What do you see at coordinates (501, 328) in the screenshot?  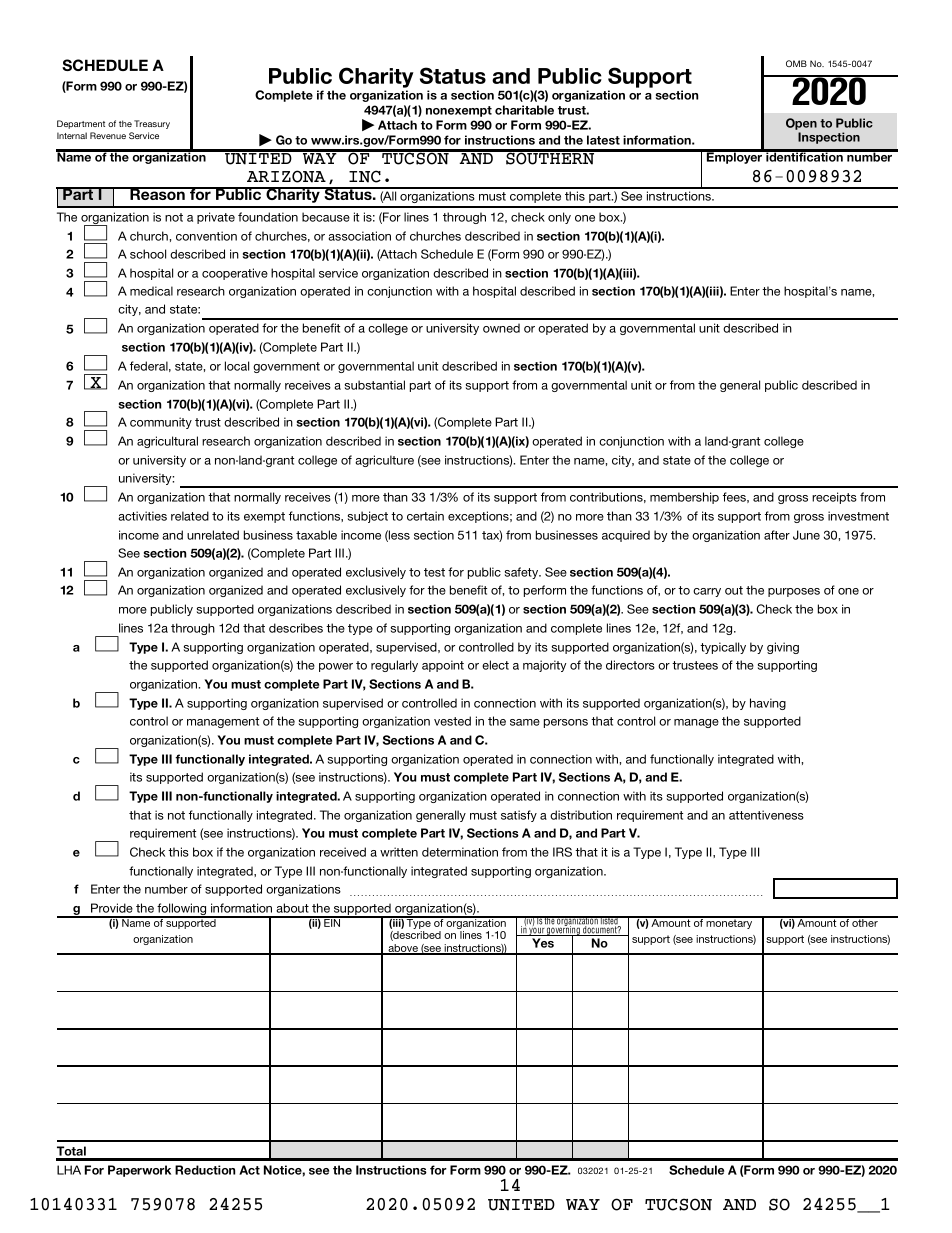 I see `owned` at bounding box center [501, 328].
